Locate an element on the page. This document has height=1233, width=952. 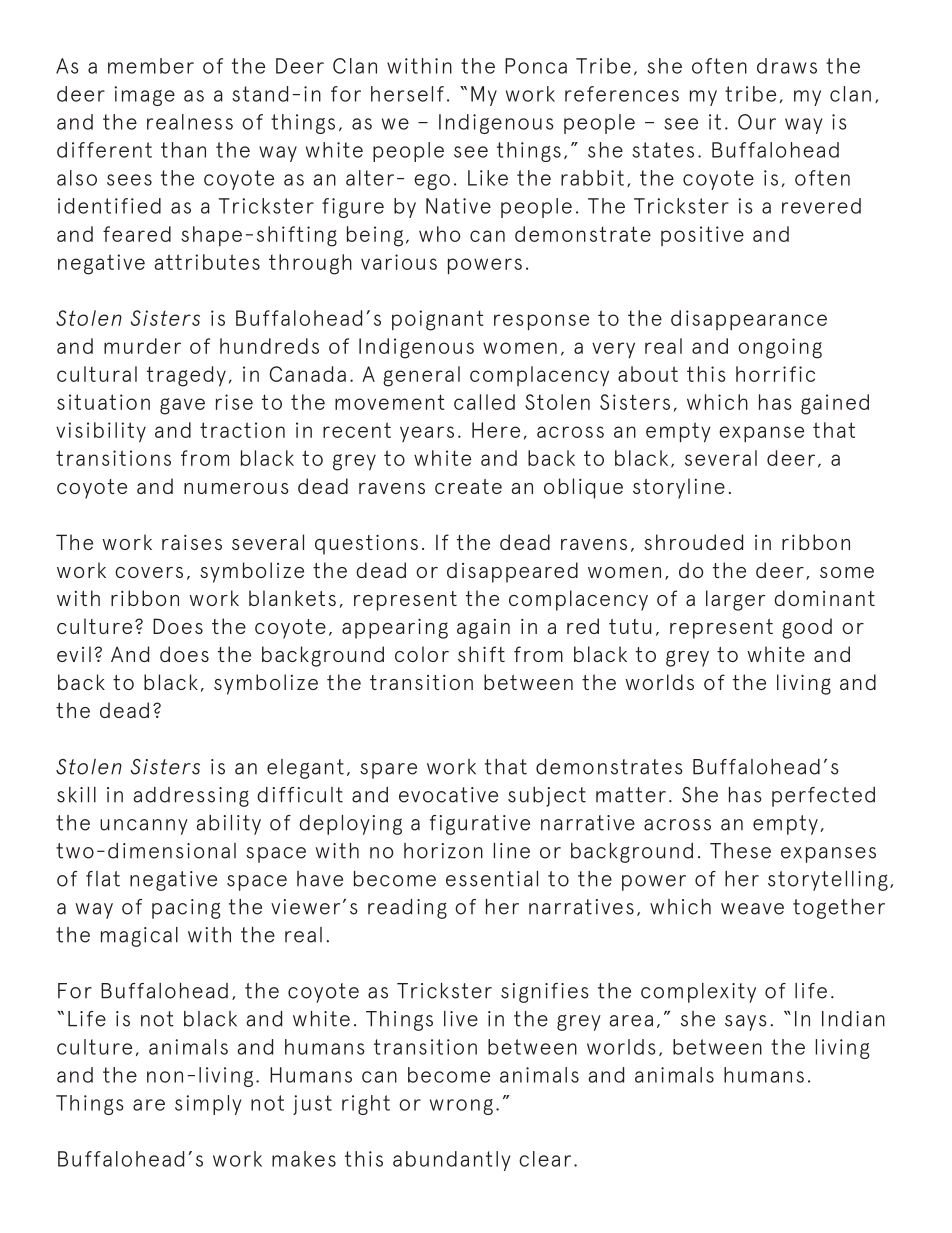
simply is located at coordinates (208, 1105).
